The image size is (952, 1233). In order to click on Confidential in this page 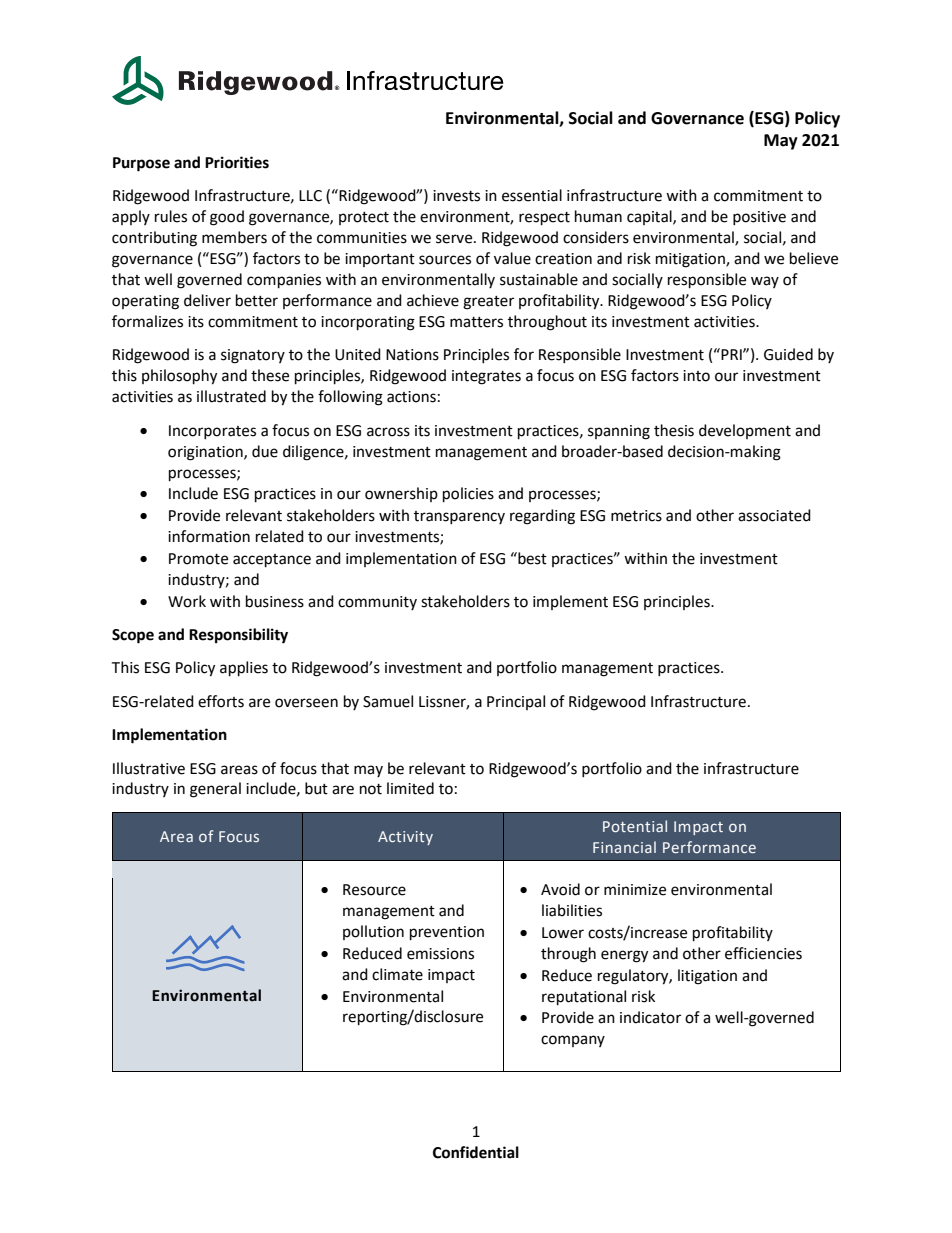, I will do `click(476, 1152)`.
